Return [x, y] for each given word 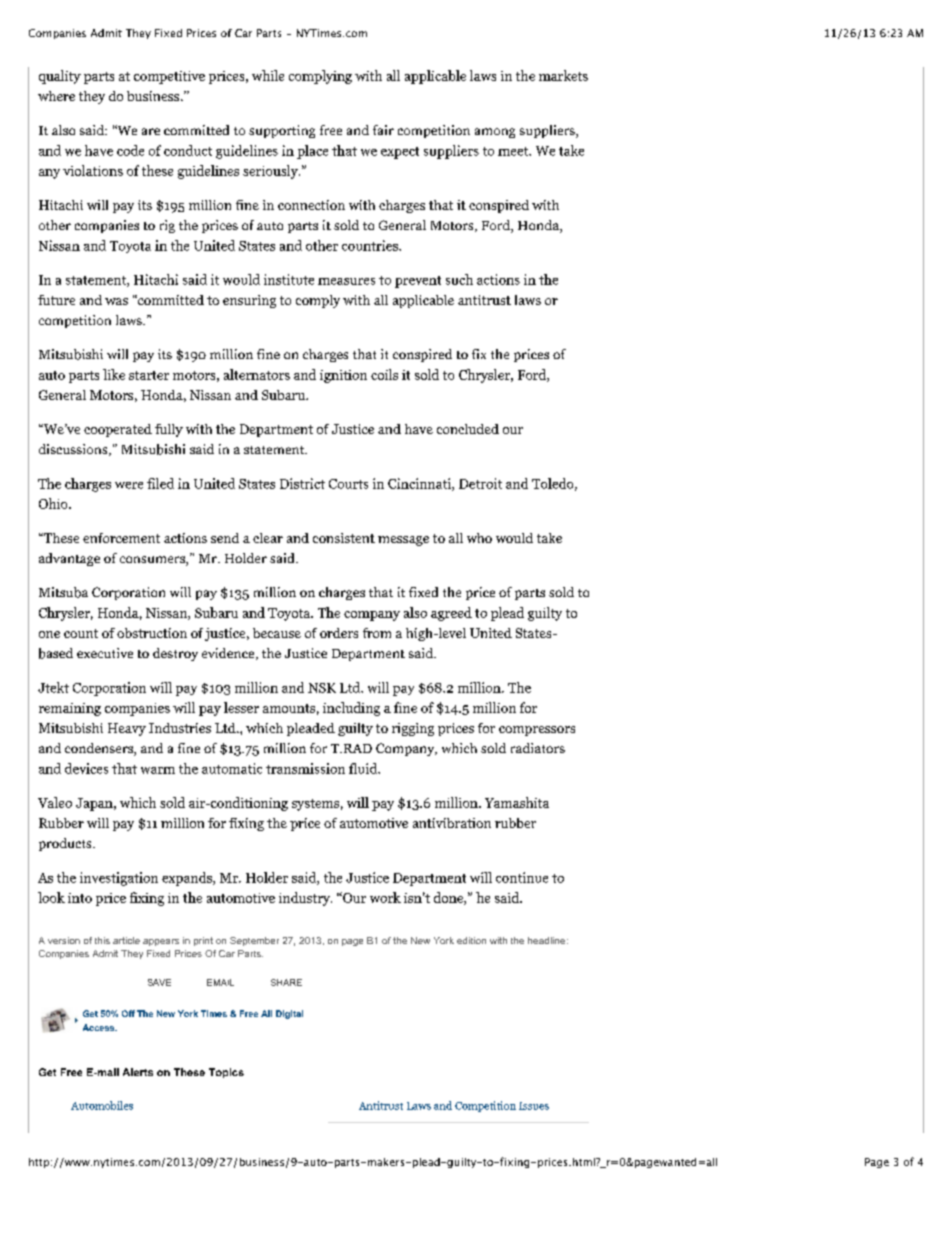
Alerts [138, 1072]
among [495, 133]
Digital [289, 1014]
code [130, 150]
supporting [282, 131]
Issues [534, 1106]
